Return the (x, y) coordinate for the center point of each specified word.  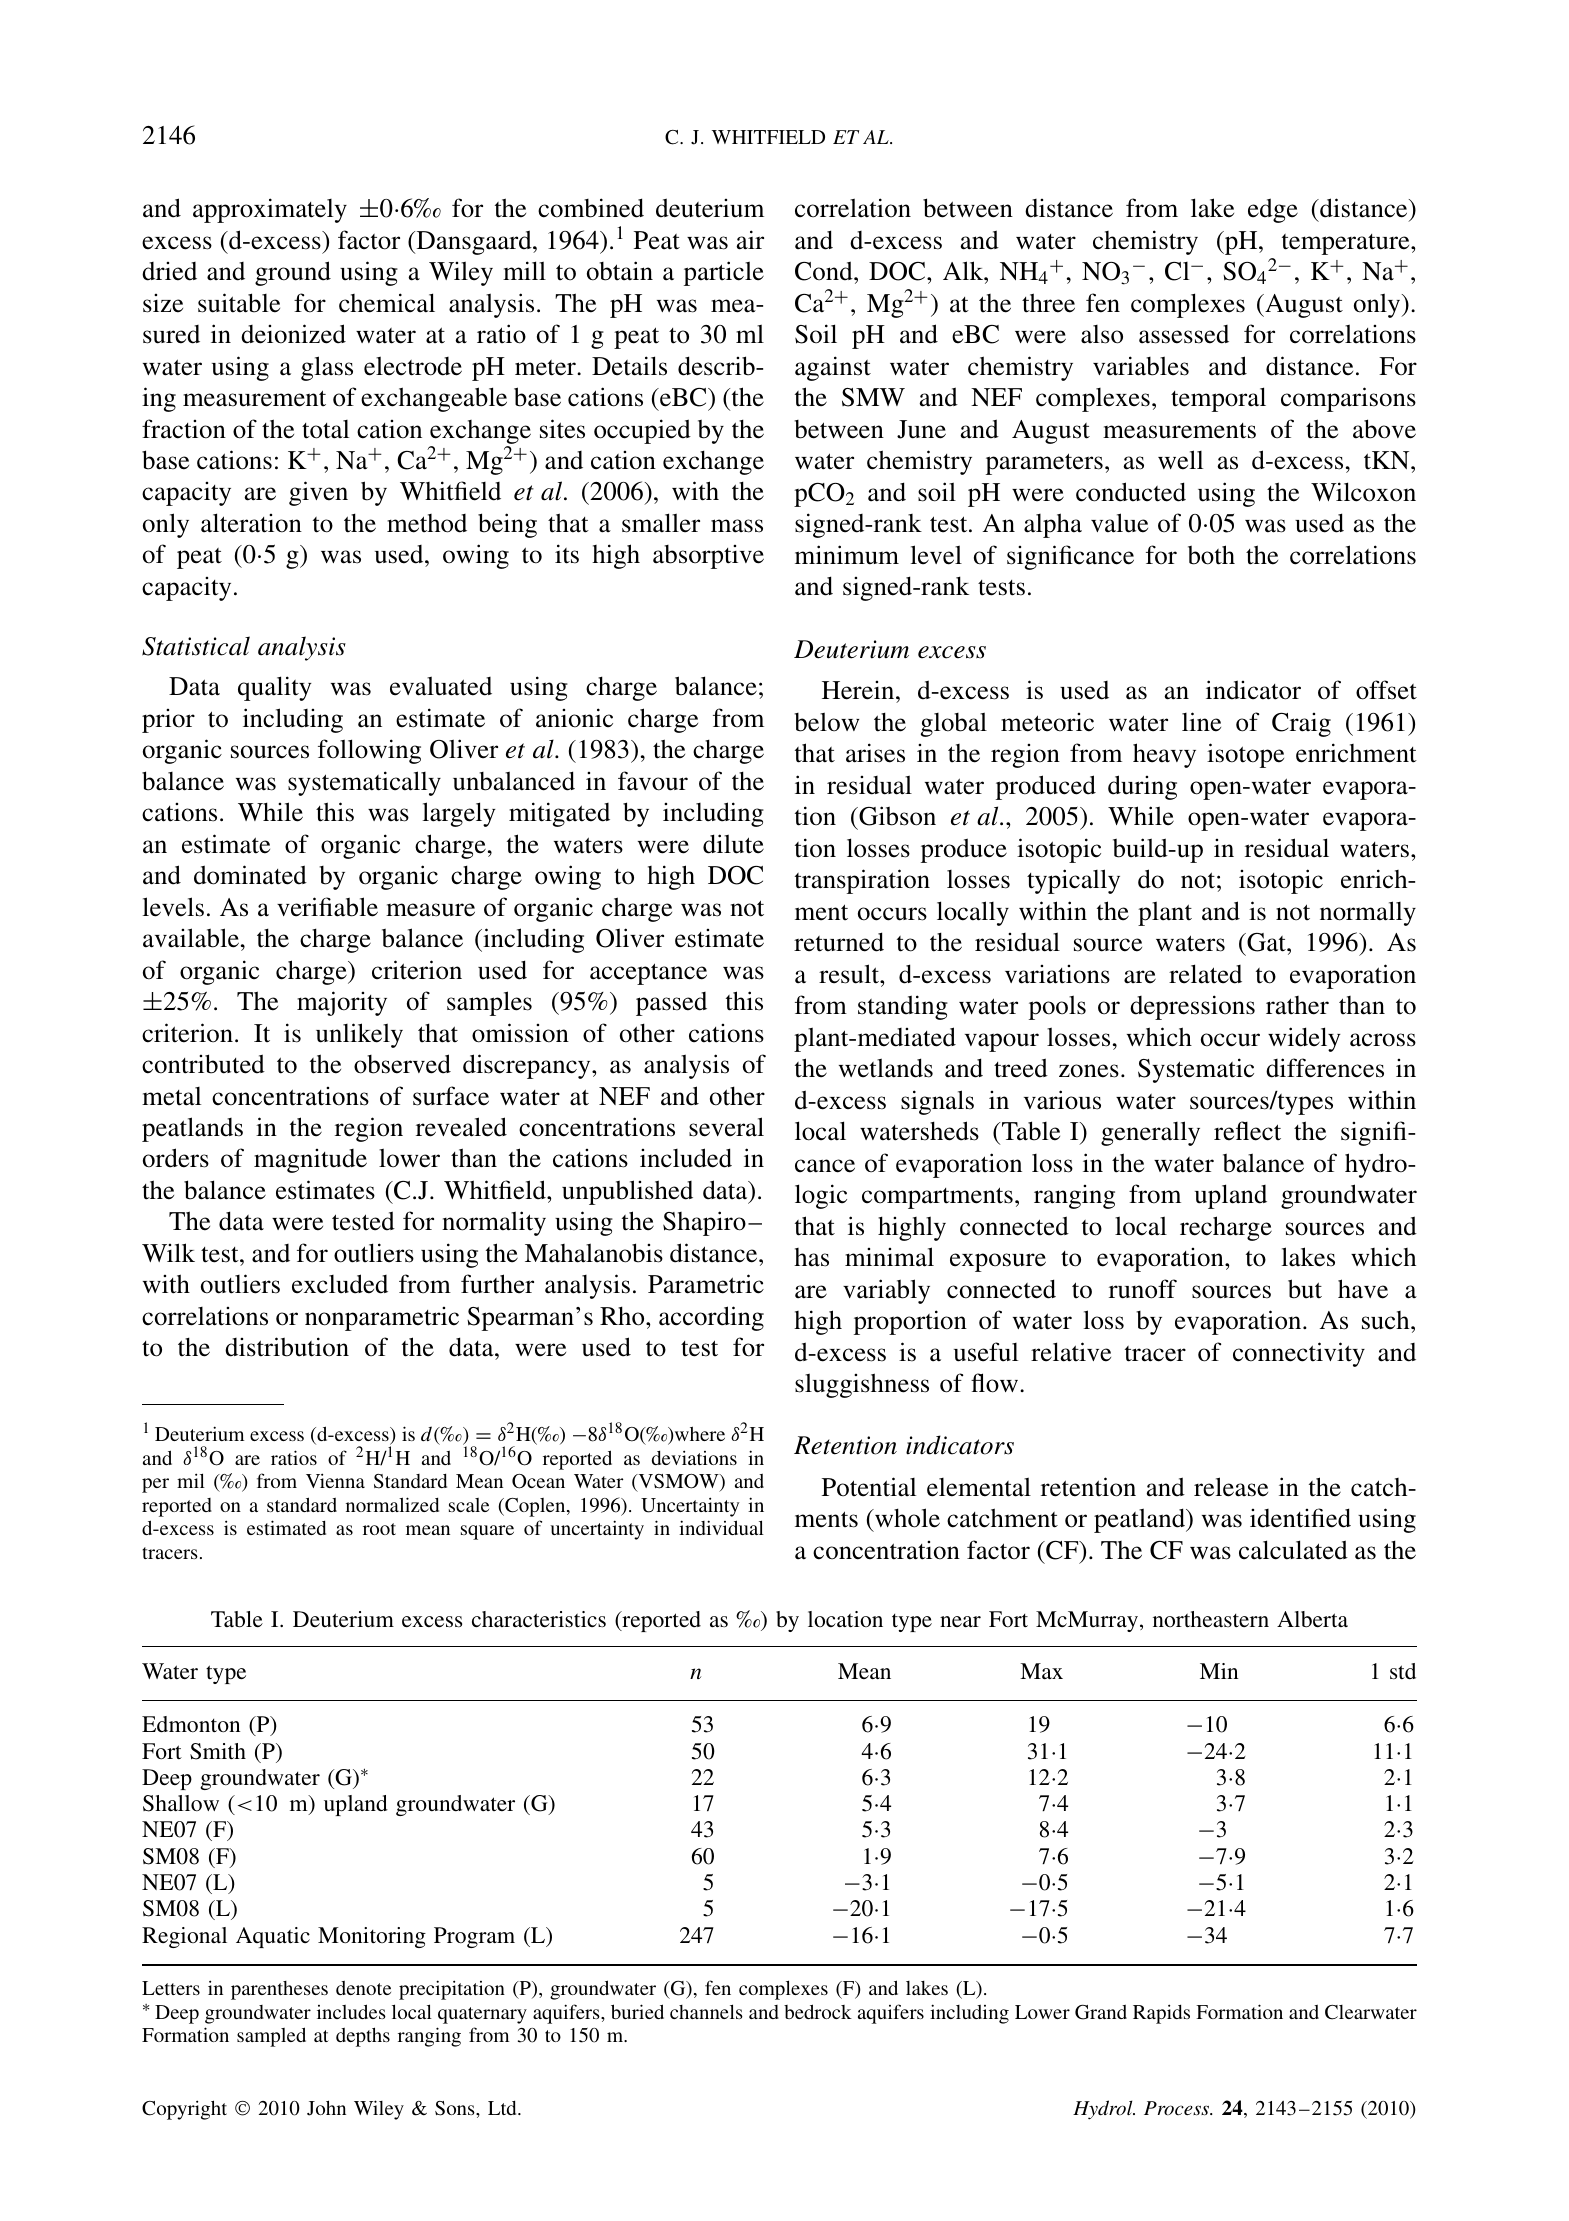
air (750, 240)
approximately (270, 210)
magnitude (310, 1161)
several (726, 1127)
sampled (271, 2037)
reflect (1247, 1131)
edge (1273, 210)
